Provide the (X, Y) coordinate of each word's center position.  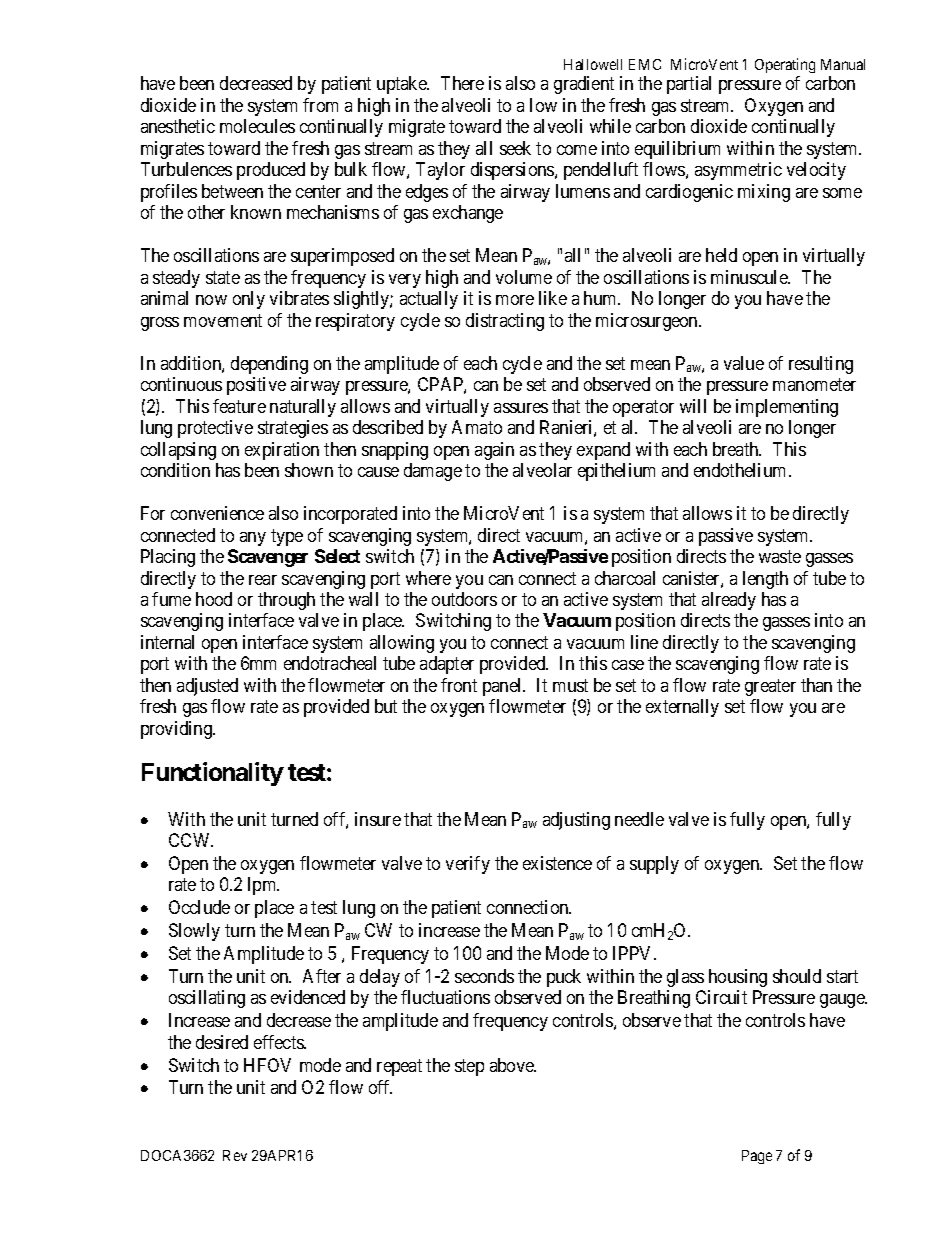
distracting (505, 322)
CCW (191, 840)
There (462, 83)
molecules (257, 126)
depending (269, 365)
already (729, 601)
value (744, 363)
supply (654, 865)
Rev (235, 1155)
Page (757, 1157)
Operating (785, 65)
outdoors (464, 599)
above (513, 1065)
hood (214, 599)
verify (468, 865)
